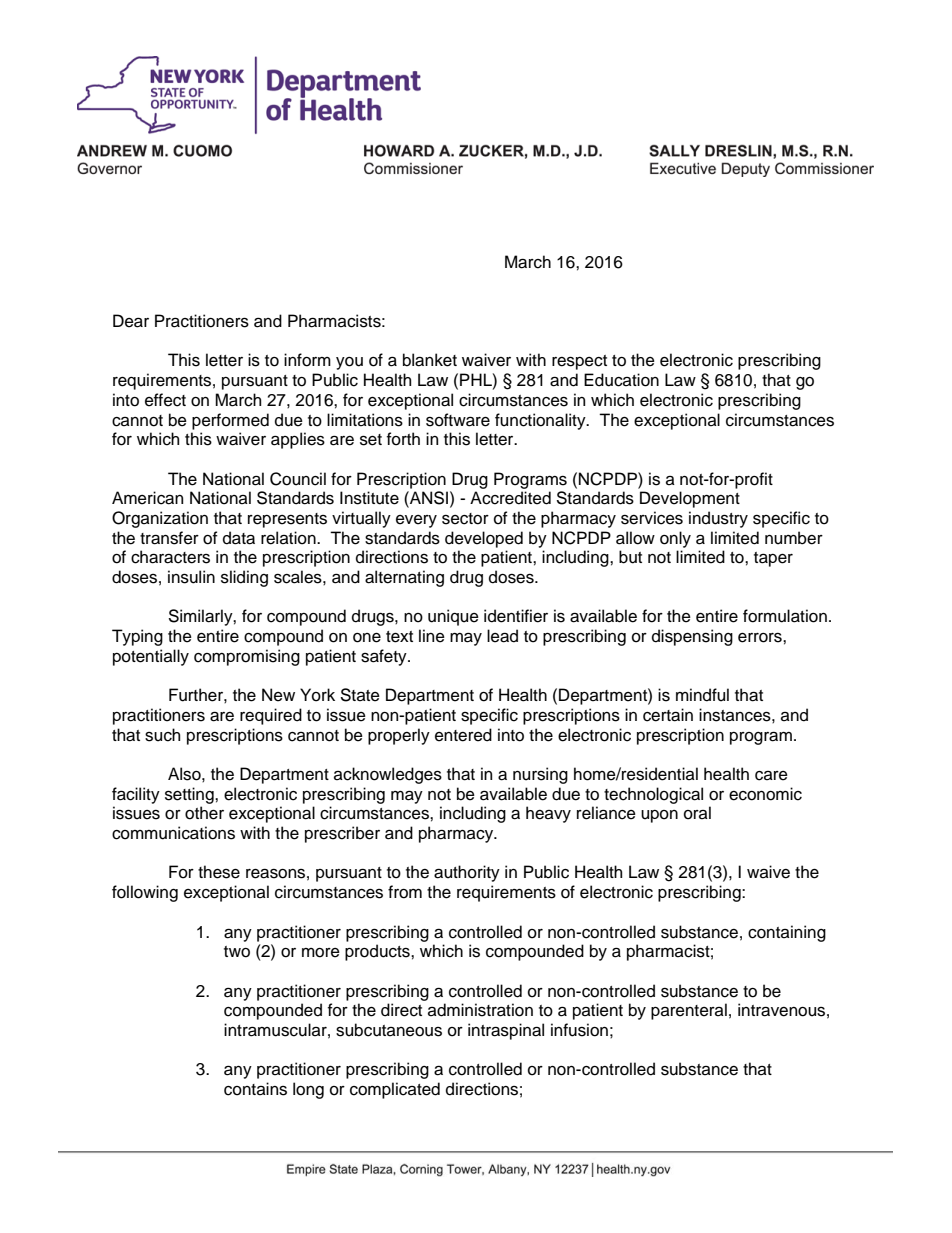 The height and width of the page is (1233, 952). I want to click on containing, so click(787, 933).
